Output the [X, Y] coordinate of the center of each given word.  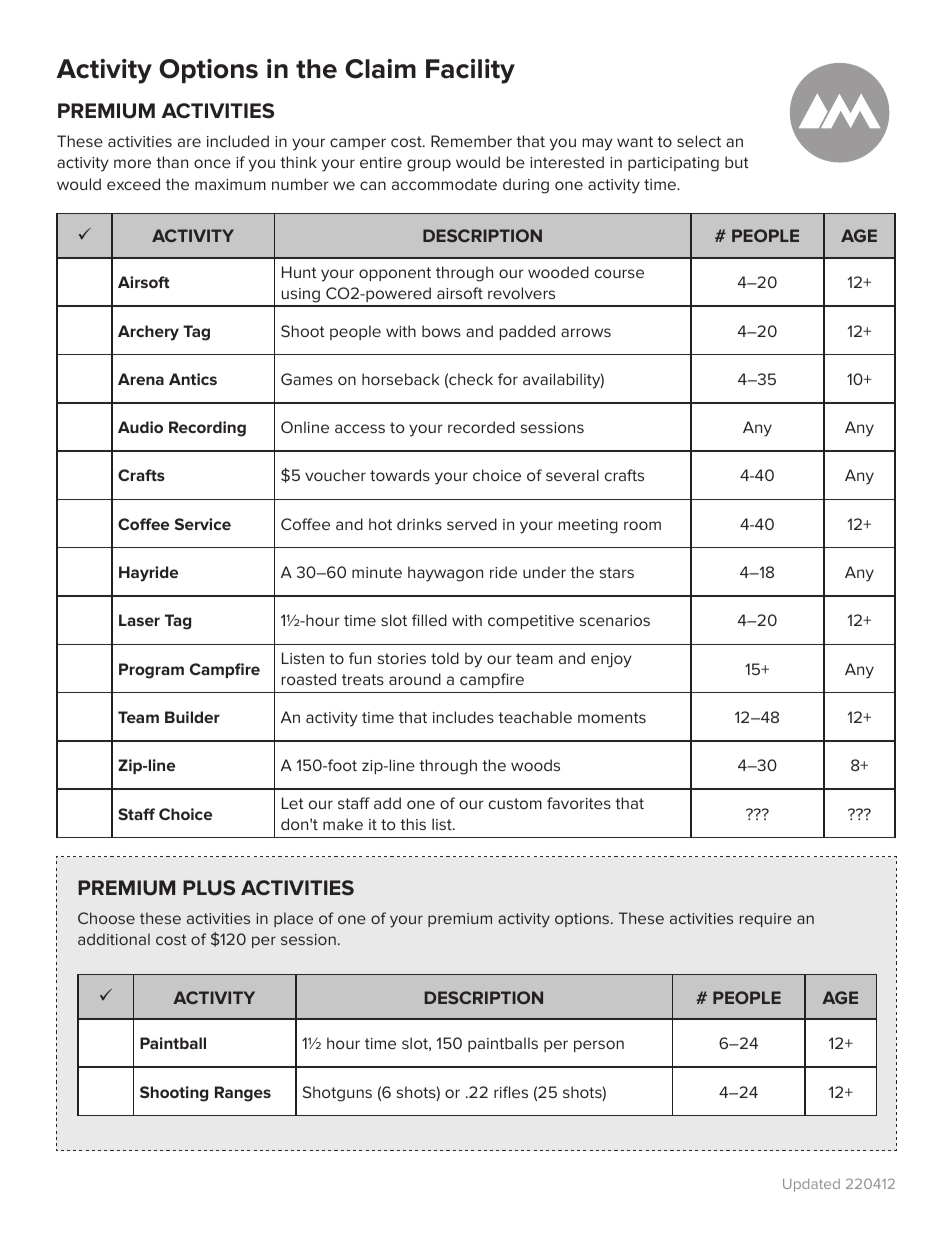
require [766, 920]
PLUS [209, 888]
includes [463, 717]
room [642, 525]
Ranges [243, 1094]
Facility [470, 71]
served [472, 524]
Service [203, 524]
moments [612, 717]
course [619, 273]
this [413, 824]
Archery [148, 333]
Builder [192, 717]
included [238, 141]
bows [441, 331]
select [699, 141]
